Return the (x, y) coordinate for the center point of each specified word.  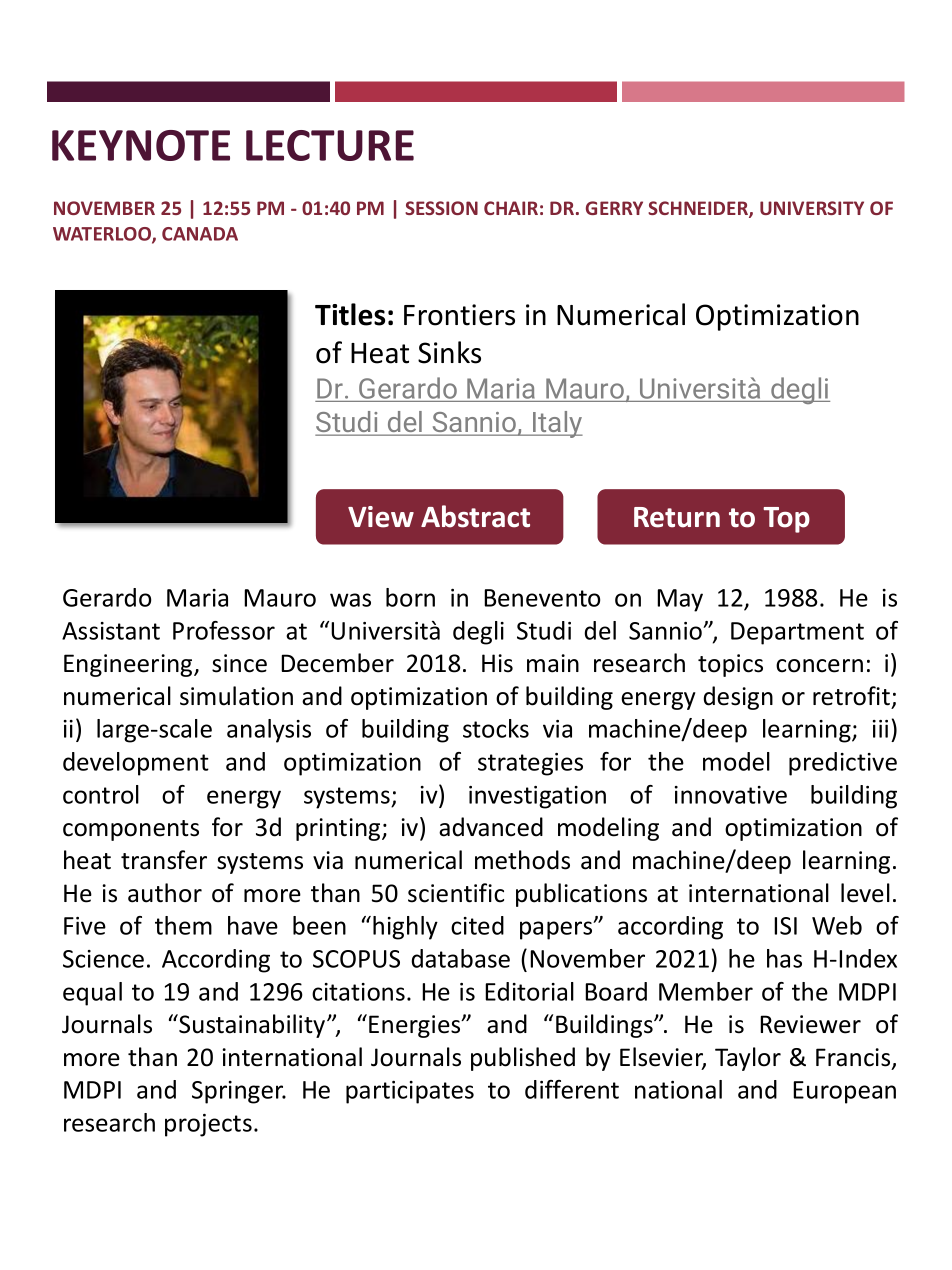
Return (677, 517)
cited (477, 925)
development (136, 764)
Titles (350, 314)
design (738, 698)
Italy (557, 424)
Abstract (475, 516)
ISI (785, 926)
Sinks (449, 352)
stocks (496, 728)
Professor (224, 630)
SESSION (441, 208)
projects (208, 1125)
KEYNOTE (141, 145)
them (183, 925)
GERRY (614, 208)
